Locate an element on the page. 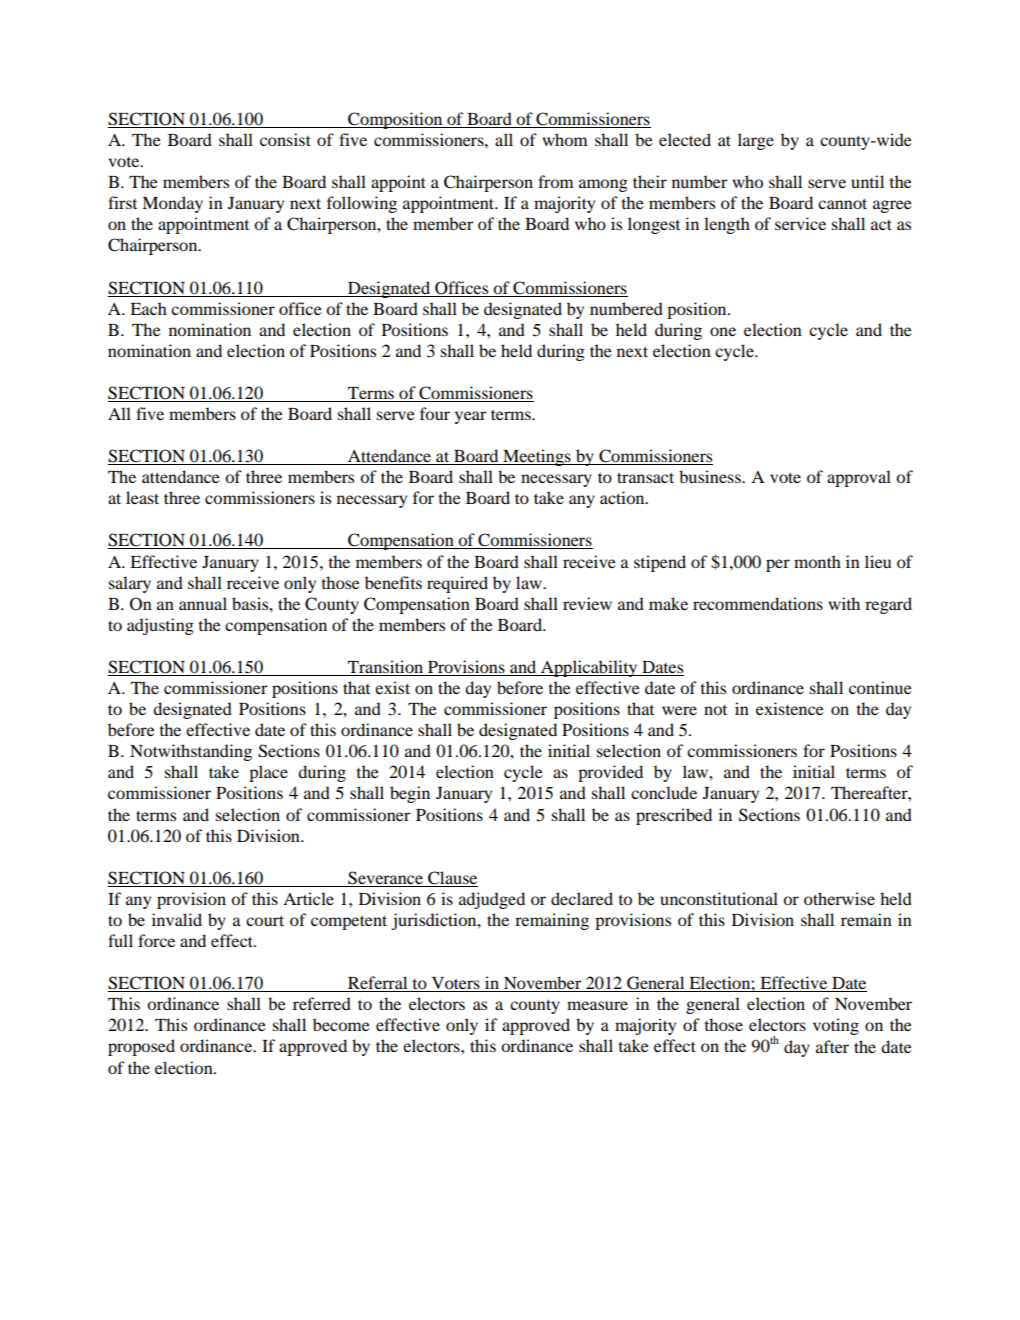 Image resolution: width=1020 pixels, height=1320 pixels. provided is located at coordinates (610, 773).
